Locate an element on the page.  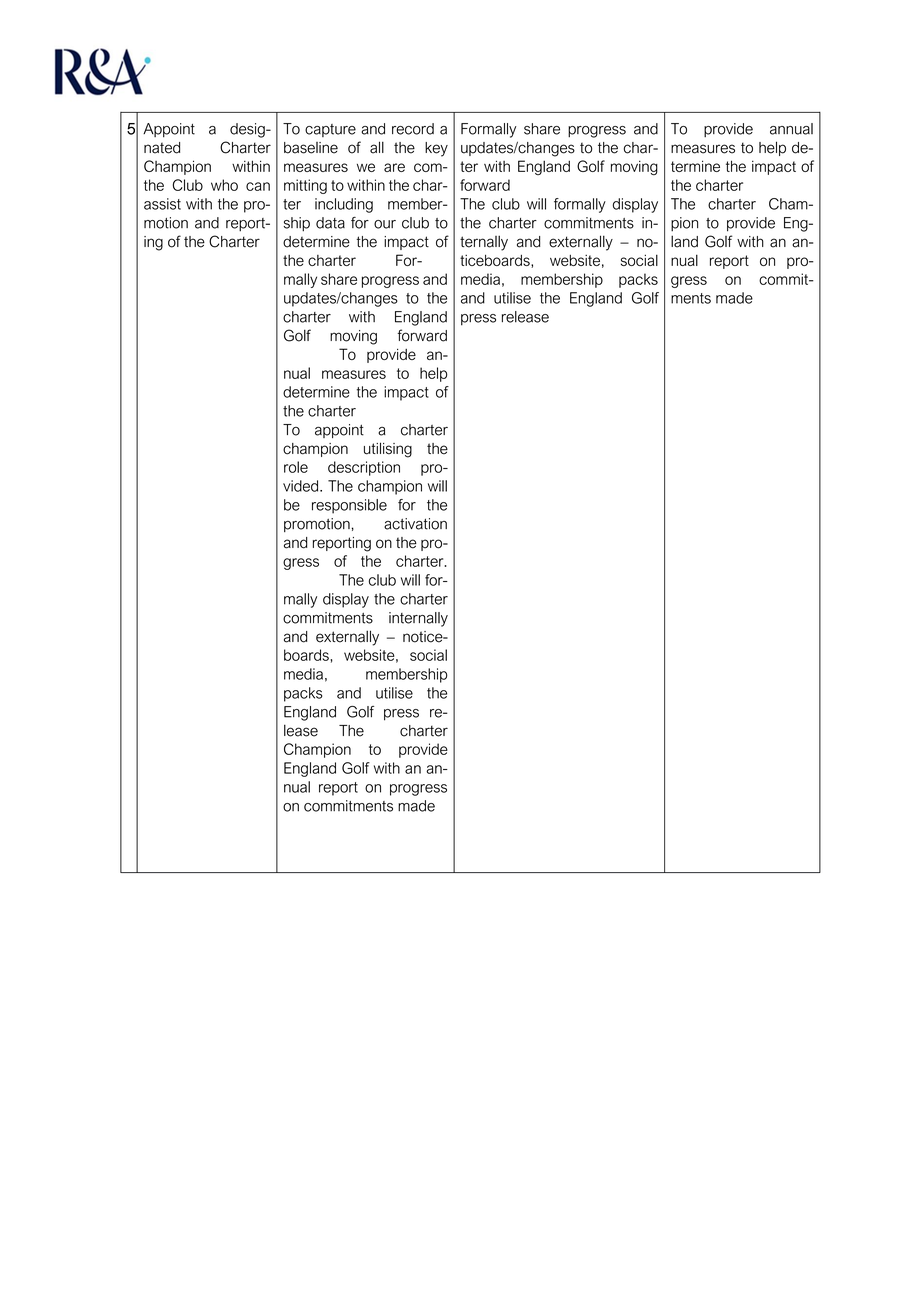
record is located at coordinates (413, 129).
